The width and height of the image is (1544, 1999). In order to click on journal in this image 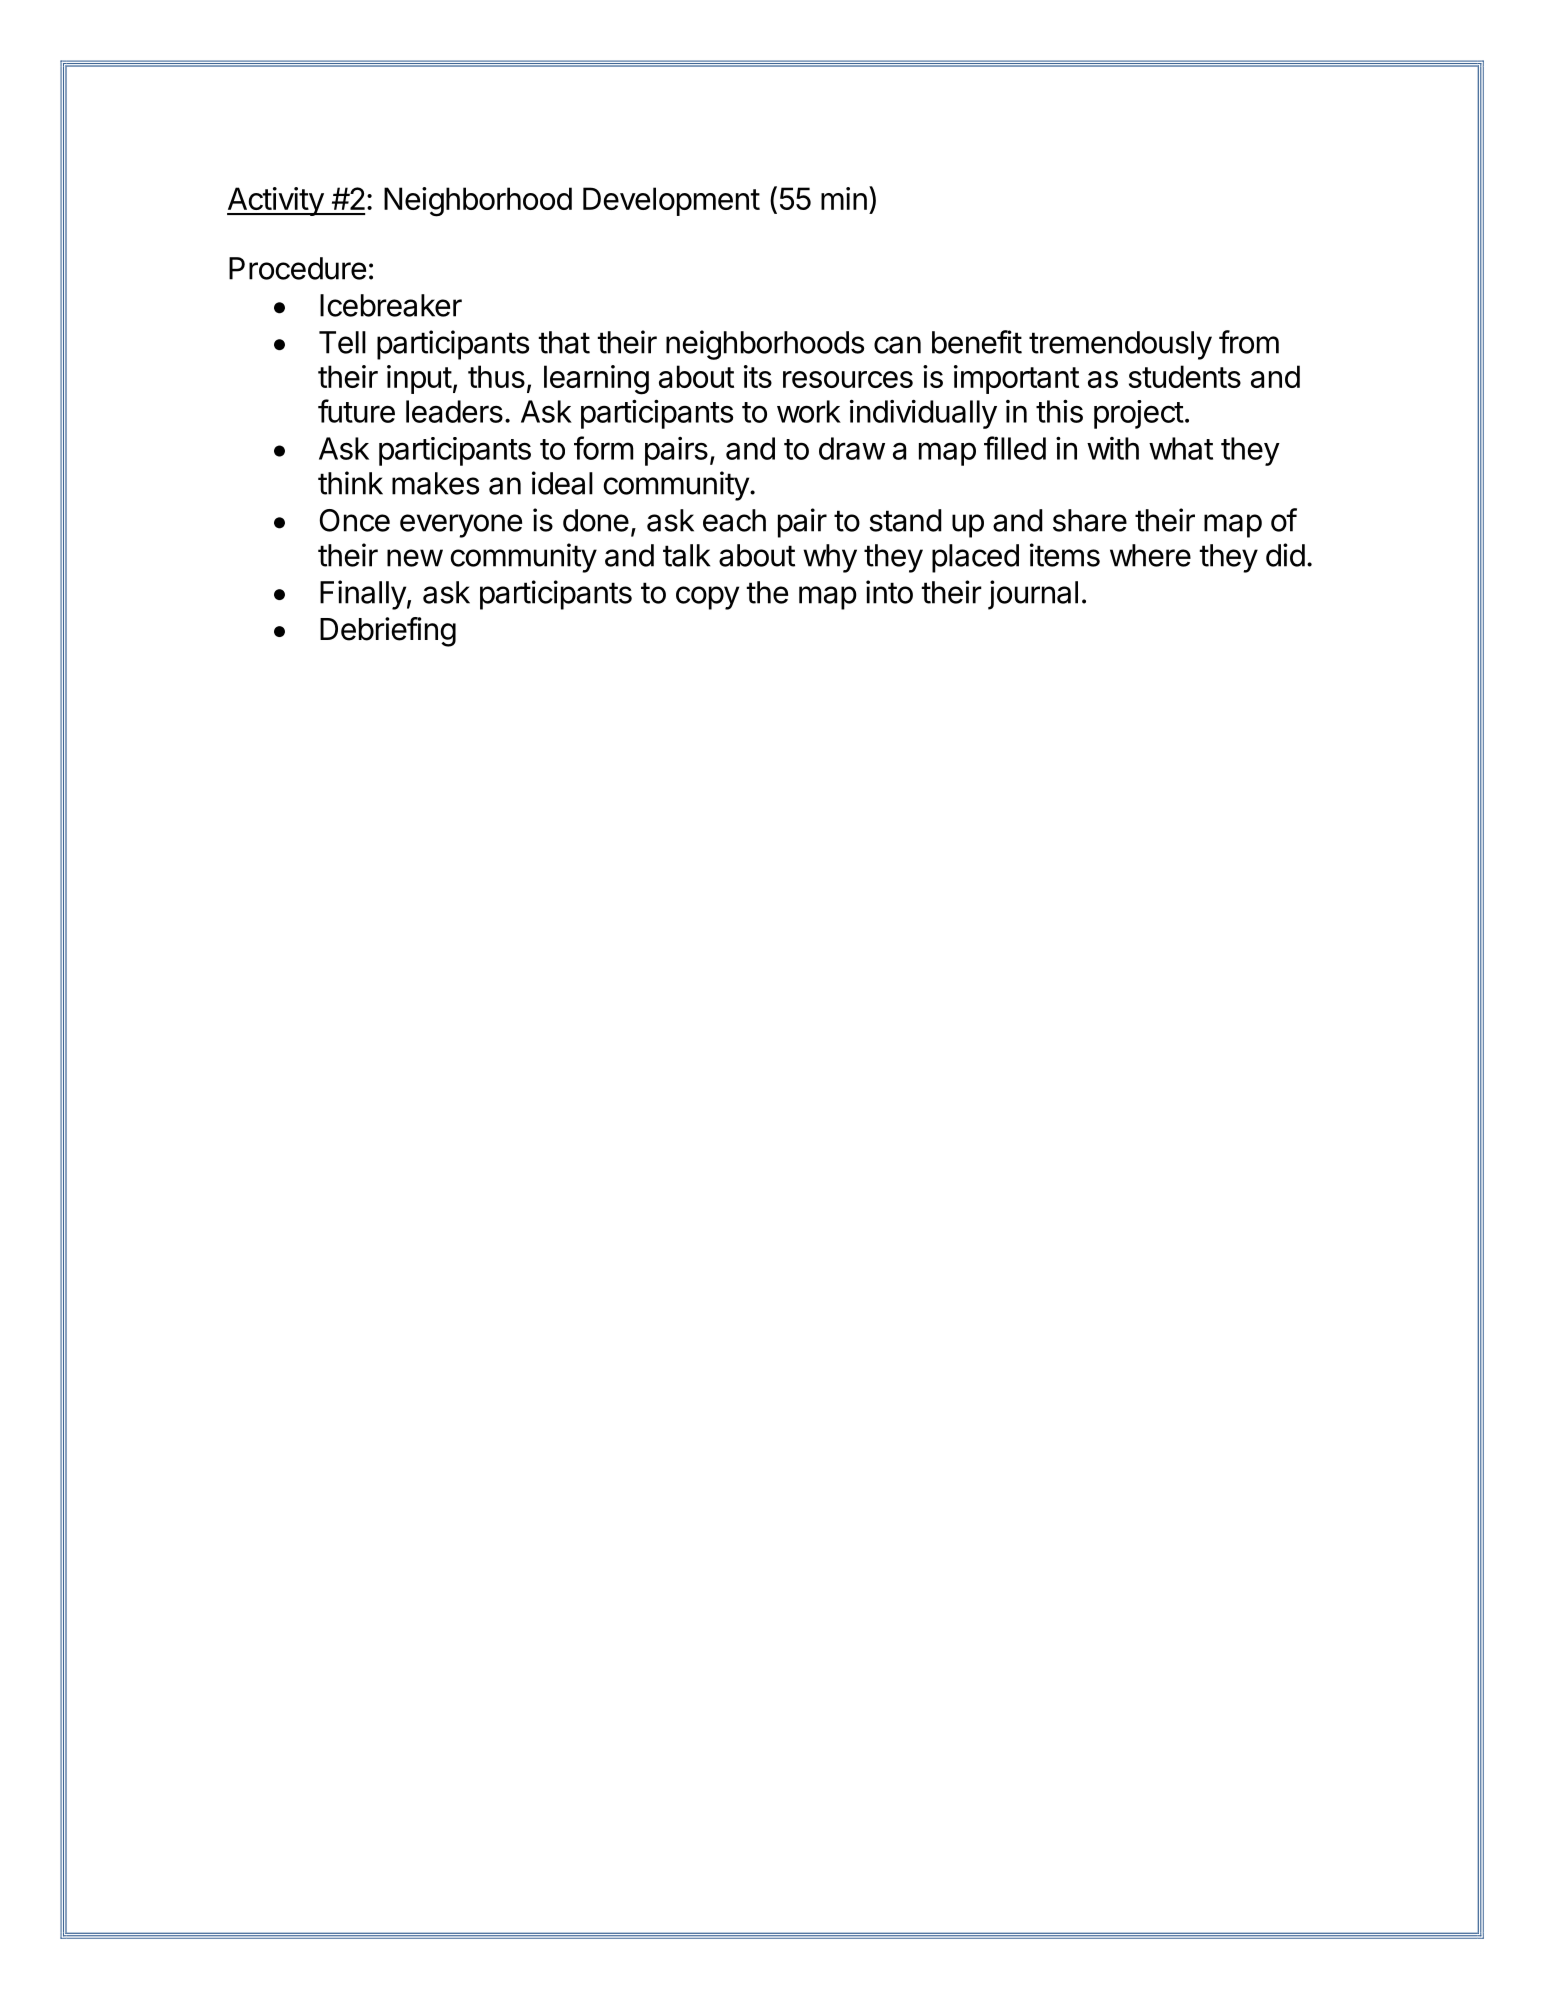, I will do `click(1033, 595)`.
